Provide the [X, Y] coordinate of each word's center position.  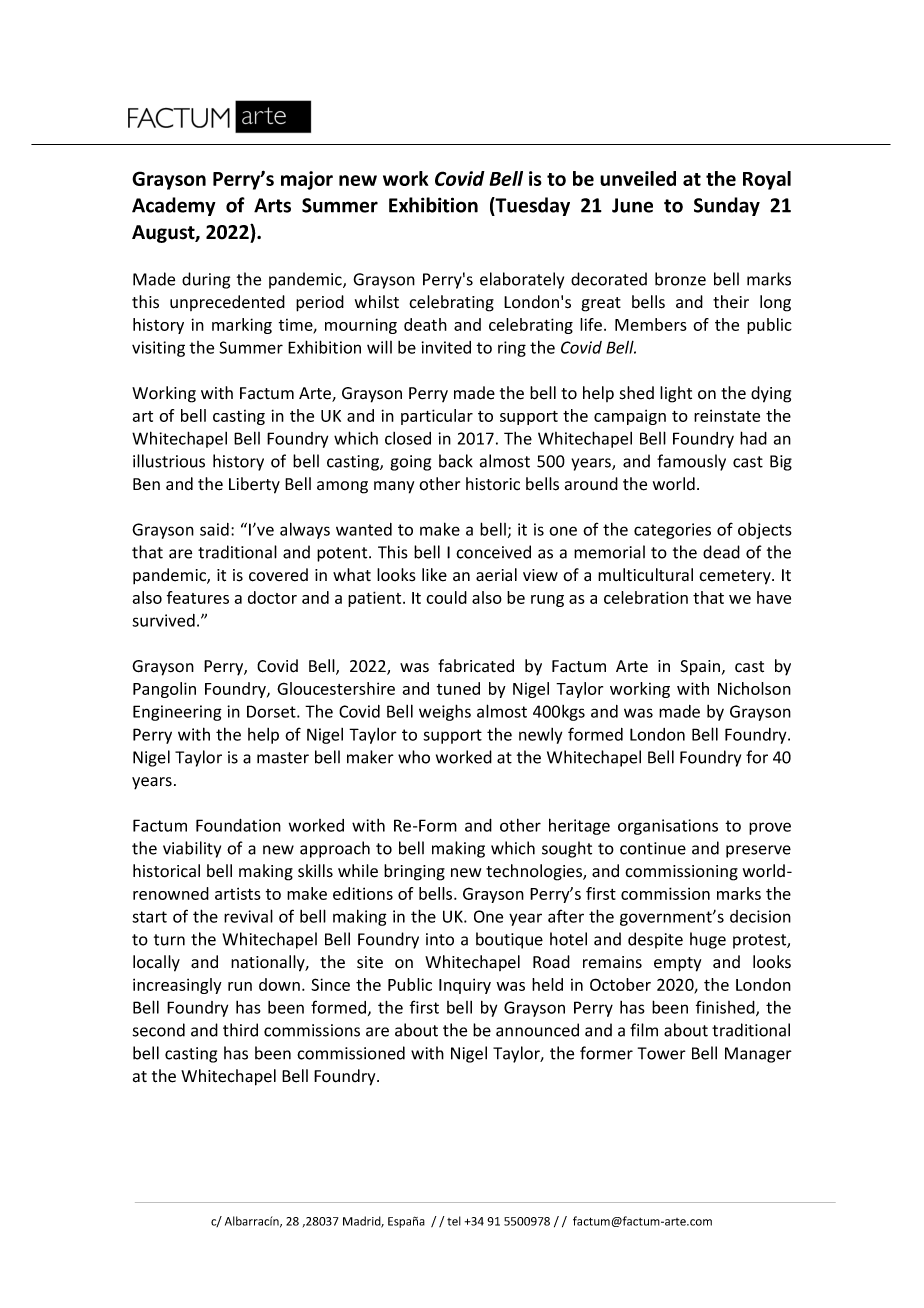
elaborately [522, 280]
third [240, 1030]
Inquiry [465, 986]
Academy [174, 206]
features [198, 597]
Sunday [727, 206]
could [446, 597]
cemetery [736, 577]
